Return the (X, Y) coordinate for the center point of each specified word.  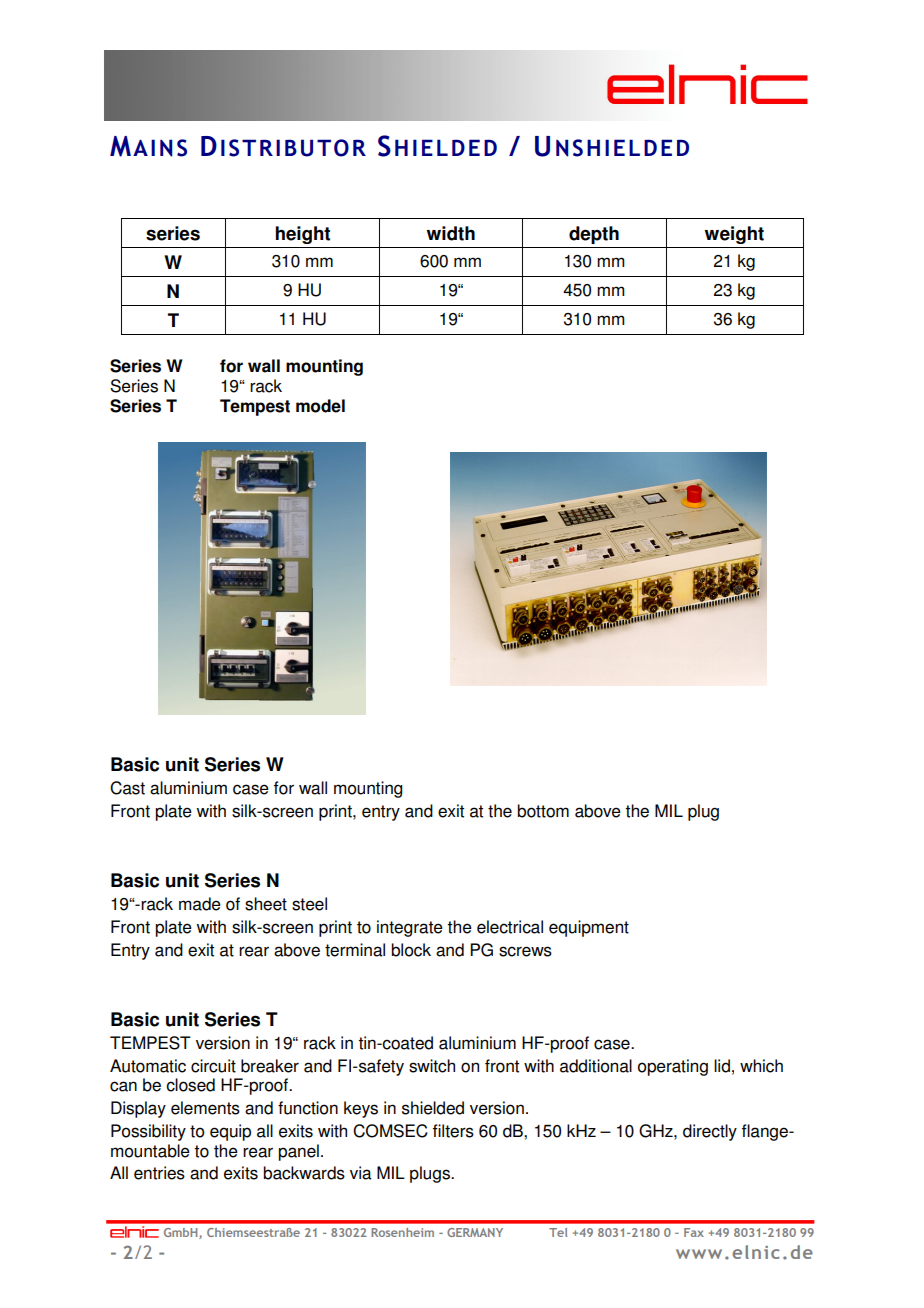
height (302, 235)
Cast (127, 788)
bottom (543, 811)
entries (159, 1173)
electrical (510, 927)
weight (734, 235)
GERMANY (475, 1232)
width (450, 233)
